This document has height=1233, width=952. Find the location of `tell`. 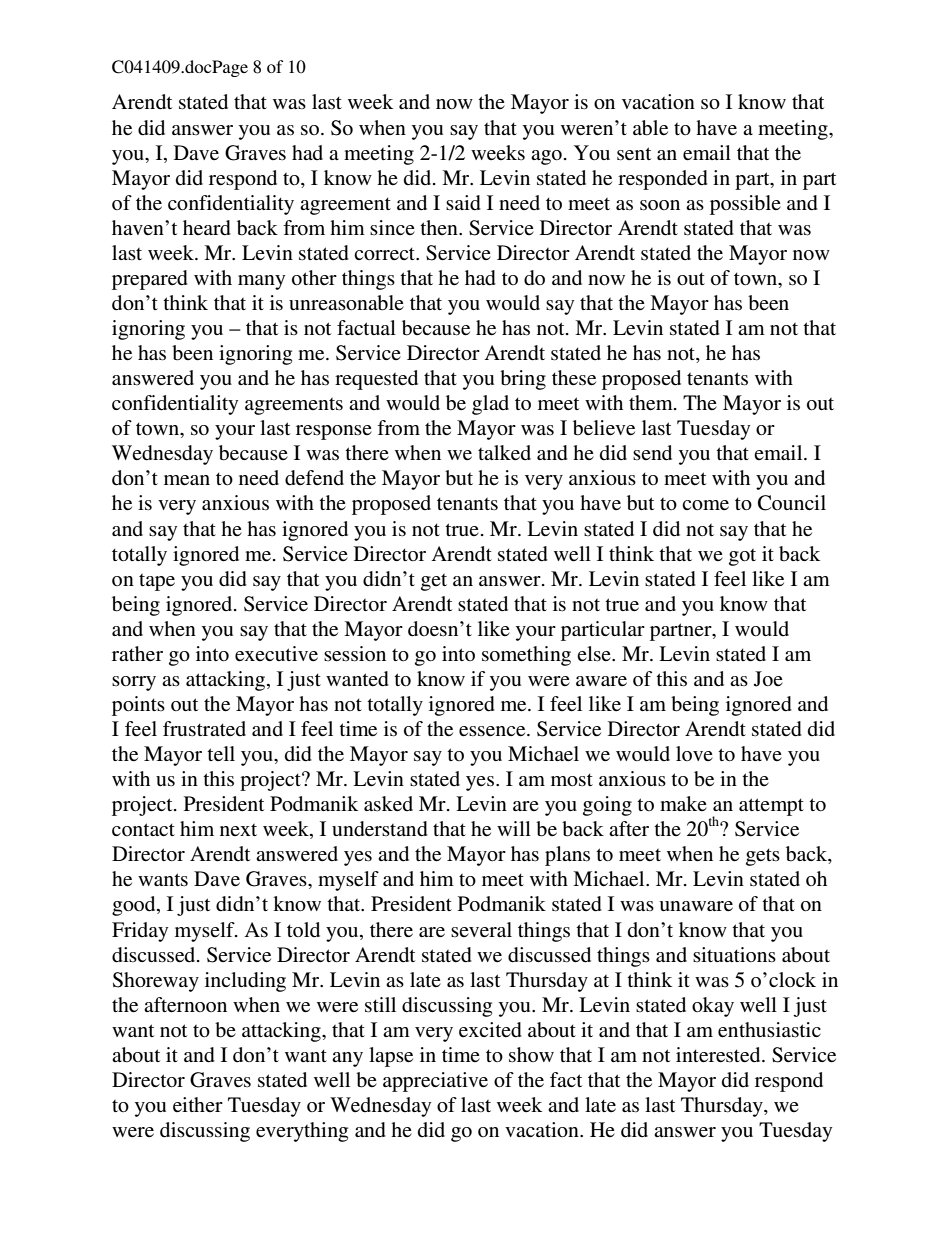

tell is located at coordinates (221, 753).
